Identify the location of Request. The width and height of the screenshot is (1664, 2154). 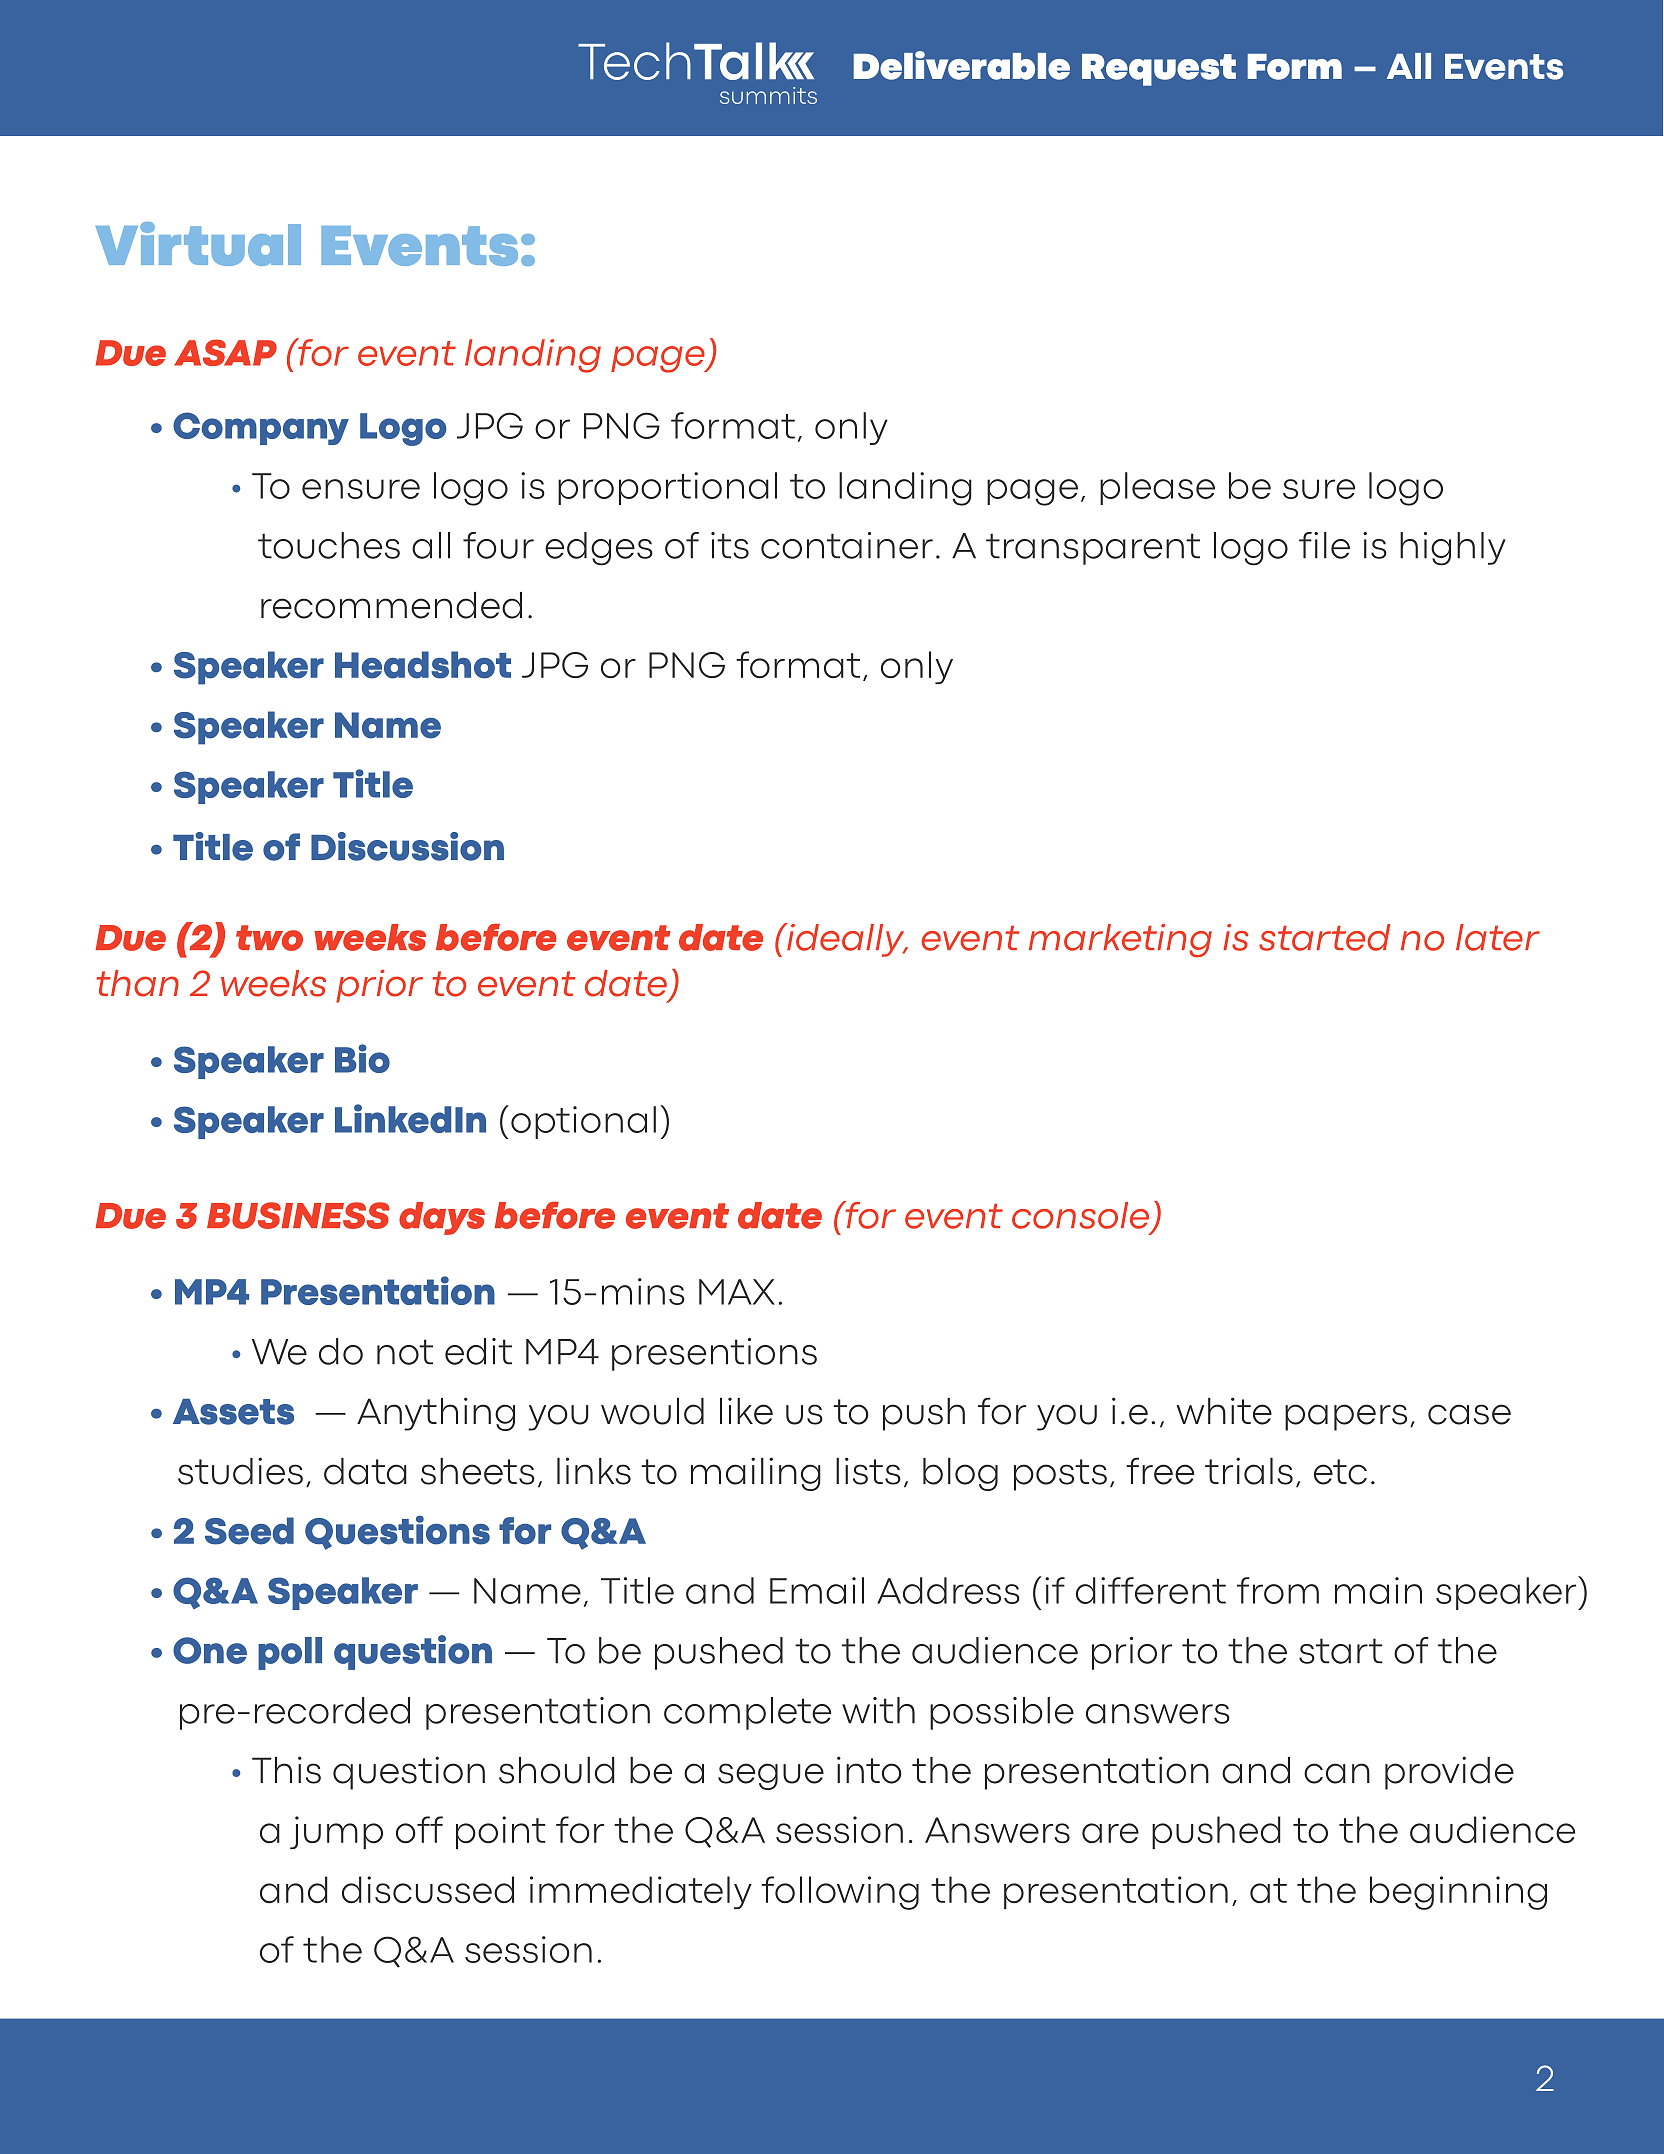
(1159, 70).
